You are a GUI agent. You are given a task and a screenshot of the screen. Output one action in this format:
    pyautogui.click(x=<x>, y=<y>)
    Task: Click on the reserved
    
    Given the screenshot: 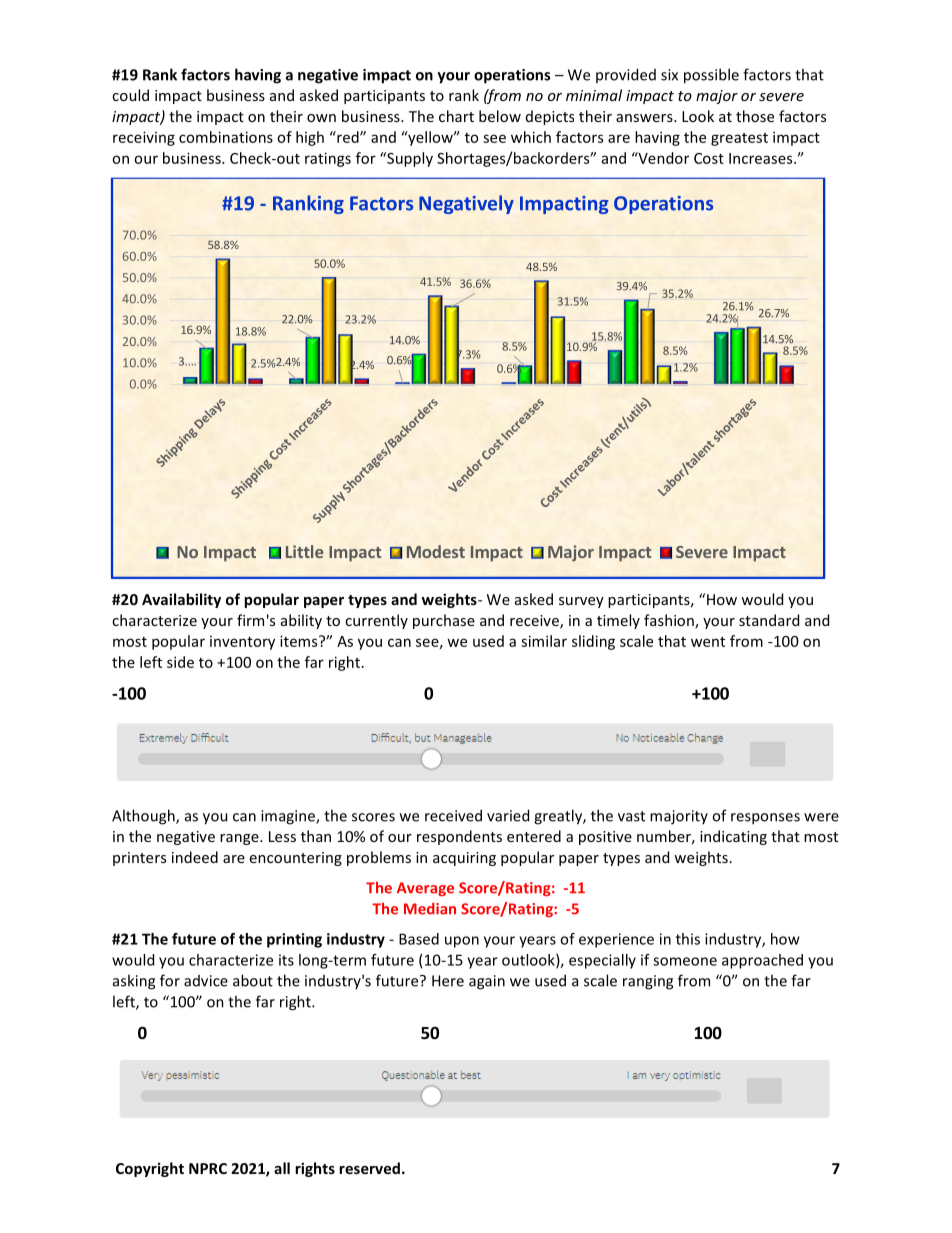 What is the action you would take?
    pyautogui.click(x=369, y=1168)
